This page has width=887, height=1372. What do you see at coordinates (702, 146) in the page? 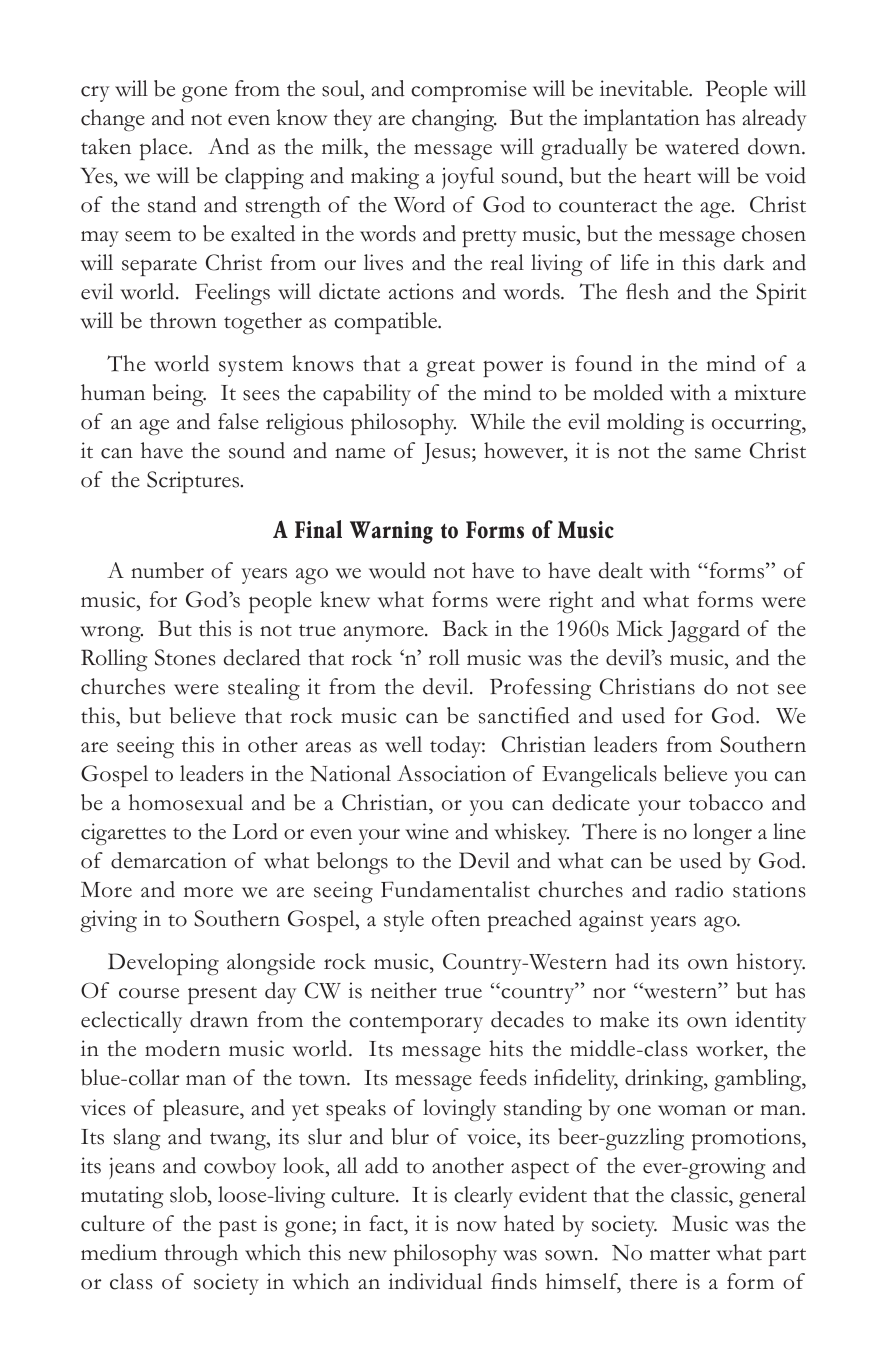
I see `watered` at bounding box center [702, 146].
